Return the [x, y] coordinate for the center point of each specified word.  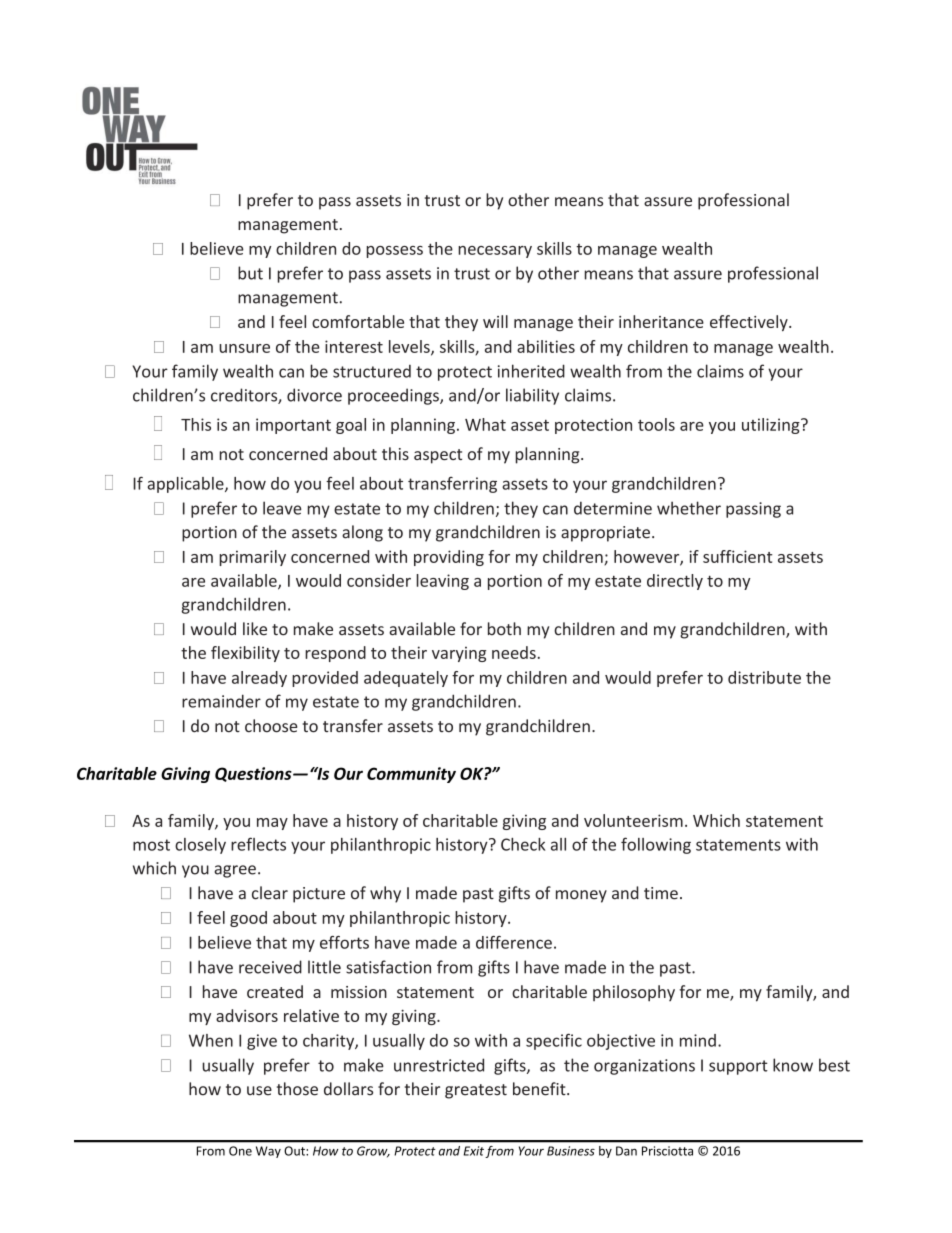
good [248, 919]
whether [689, 508]
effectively [750, 323]
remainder [221, 701]
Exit [473, 1151]
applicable [187, 485]
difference [514, 942]
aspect [438, 456]
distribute [764, 677]
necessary [495, 252]
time [661, 893]
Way [268, 1152]
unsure [244, 348]
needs [514, 652]
